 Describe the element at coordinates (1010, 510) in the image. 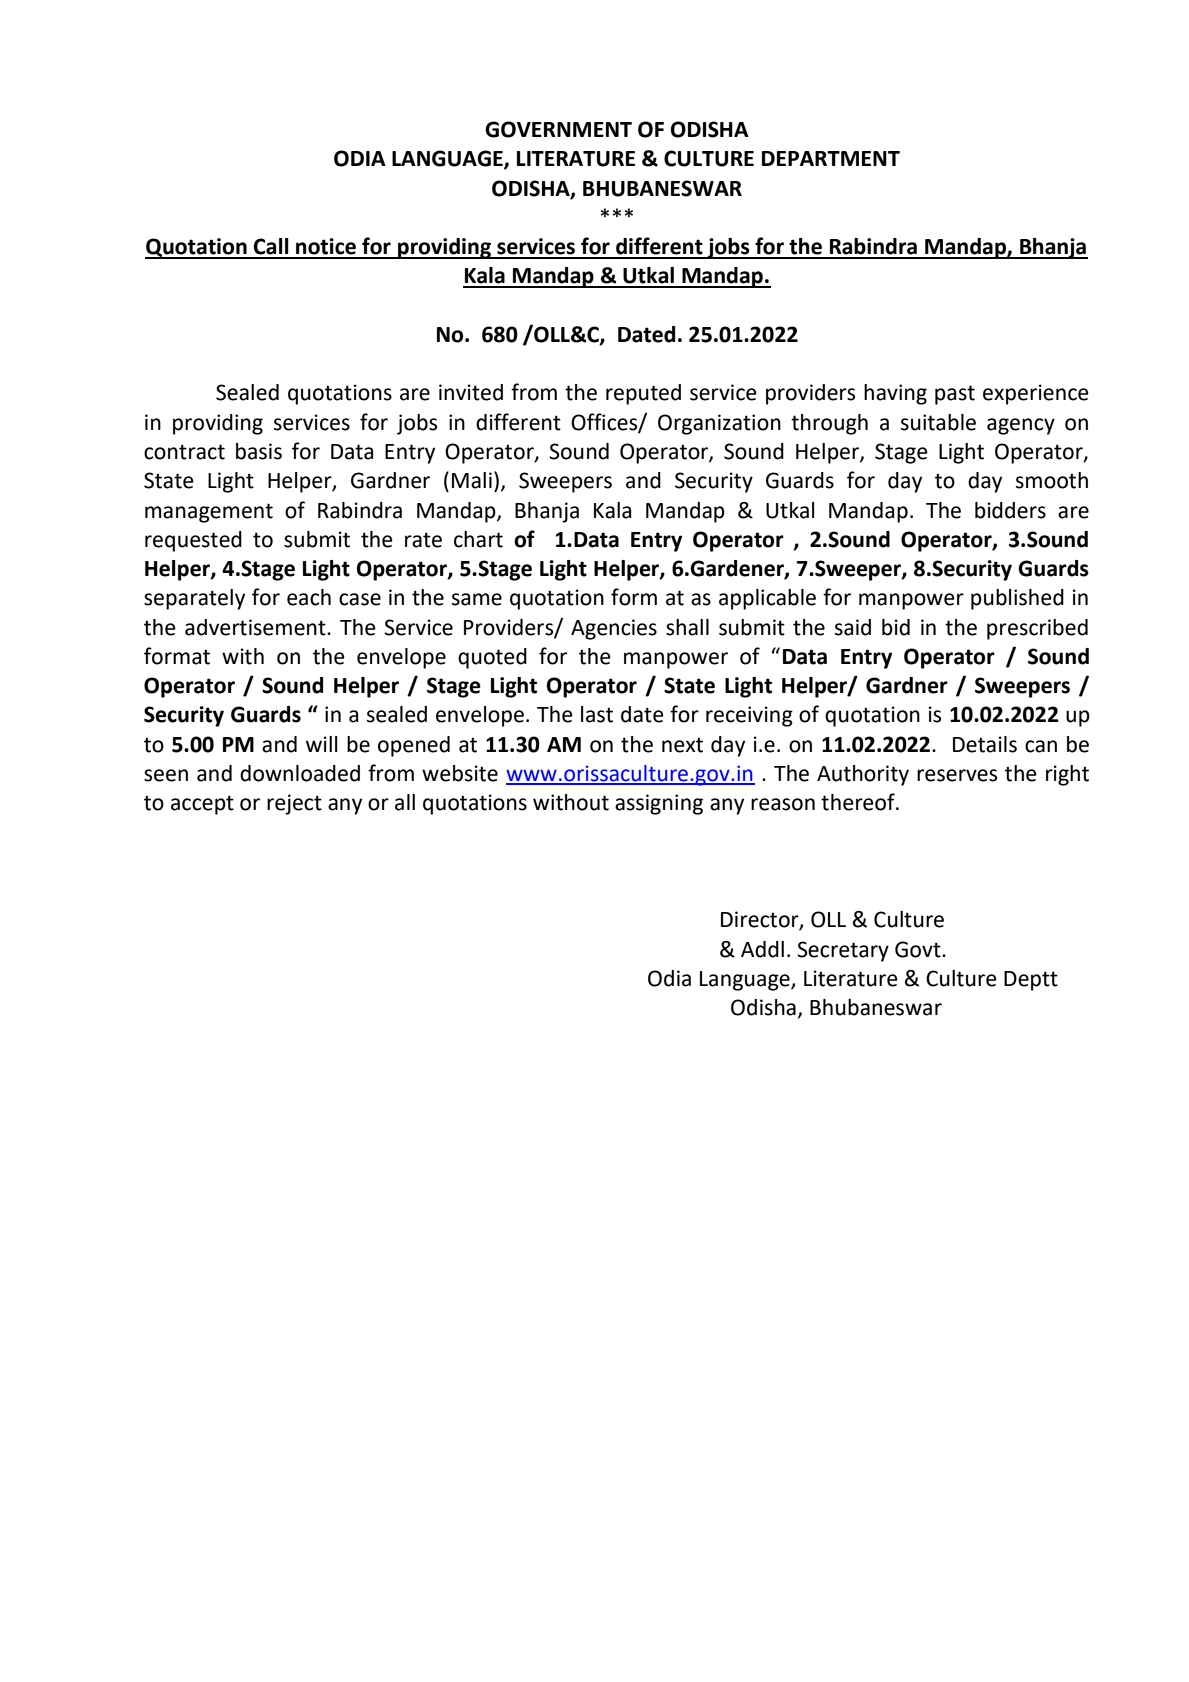

I see `bidders` at that location.
